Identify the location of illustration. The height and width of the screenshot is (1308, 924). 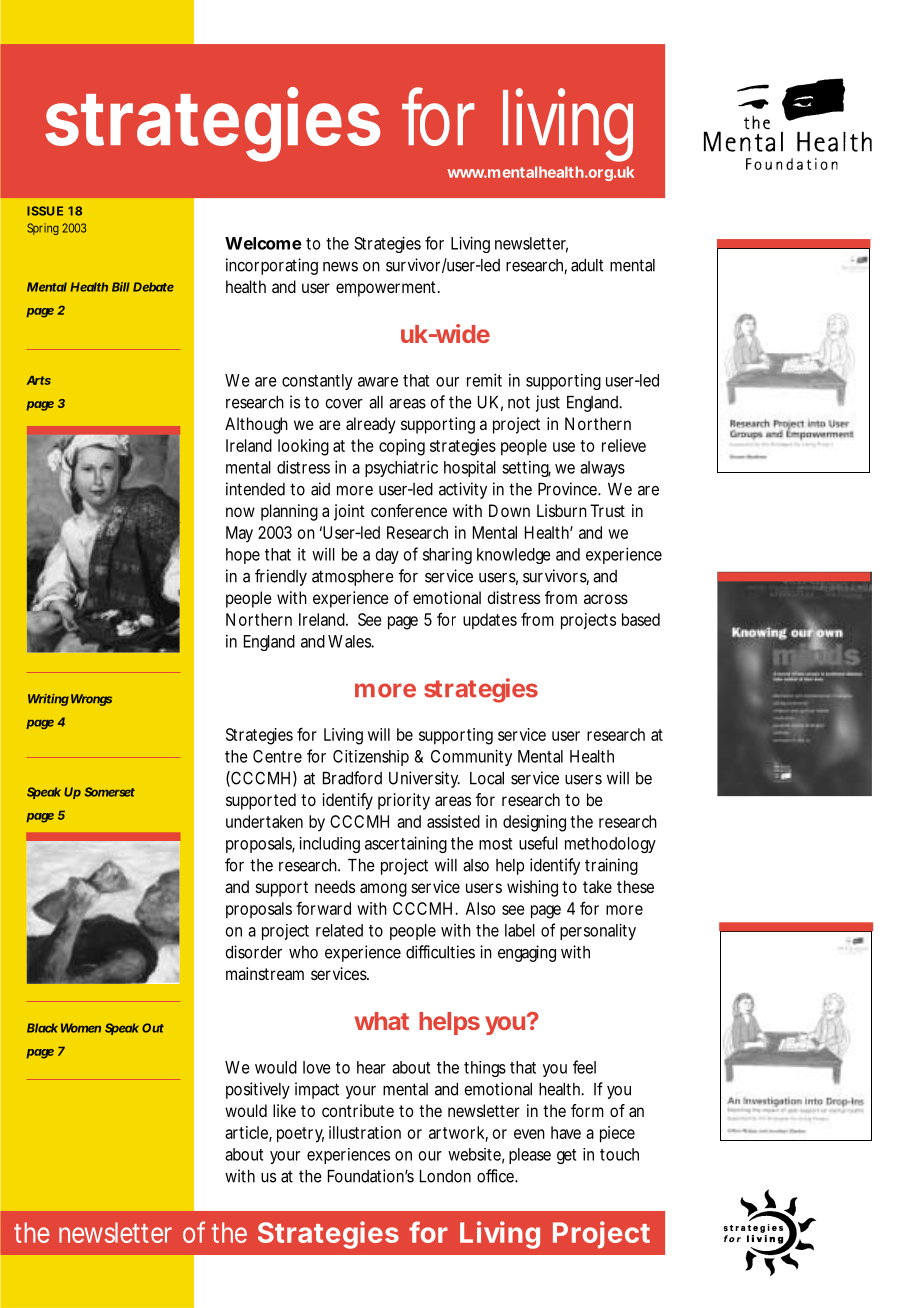
(365, 1132).
